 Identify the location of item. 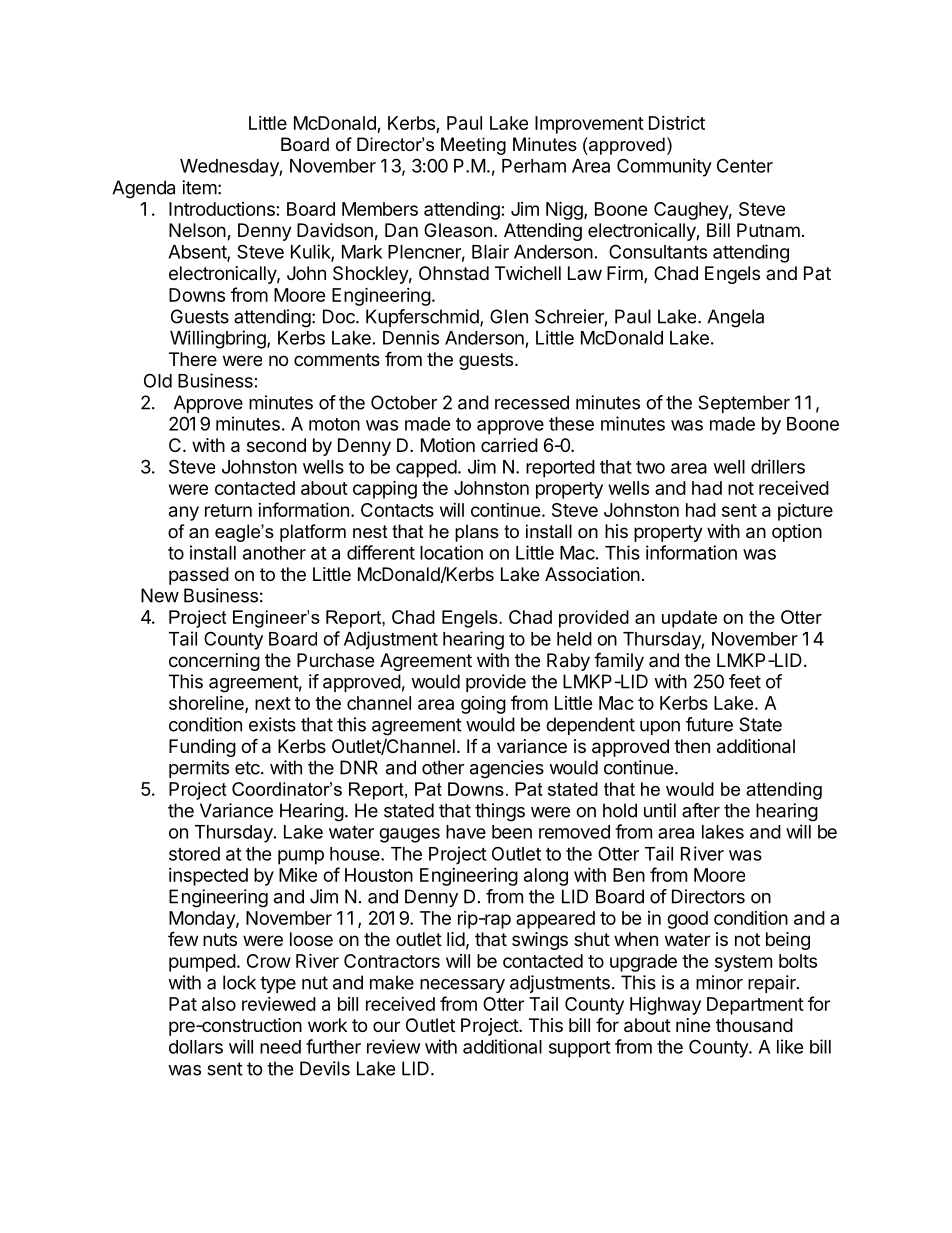
(199, 187).
